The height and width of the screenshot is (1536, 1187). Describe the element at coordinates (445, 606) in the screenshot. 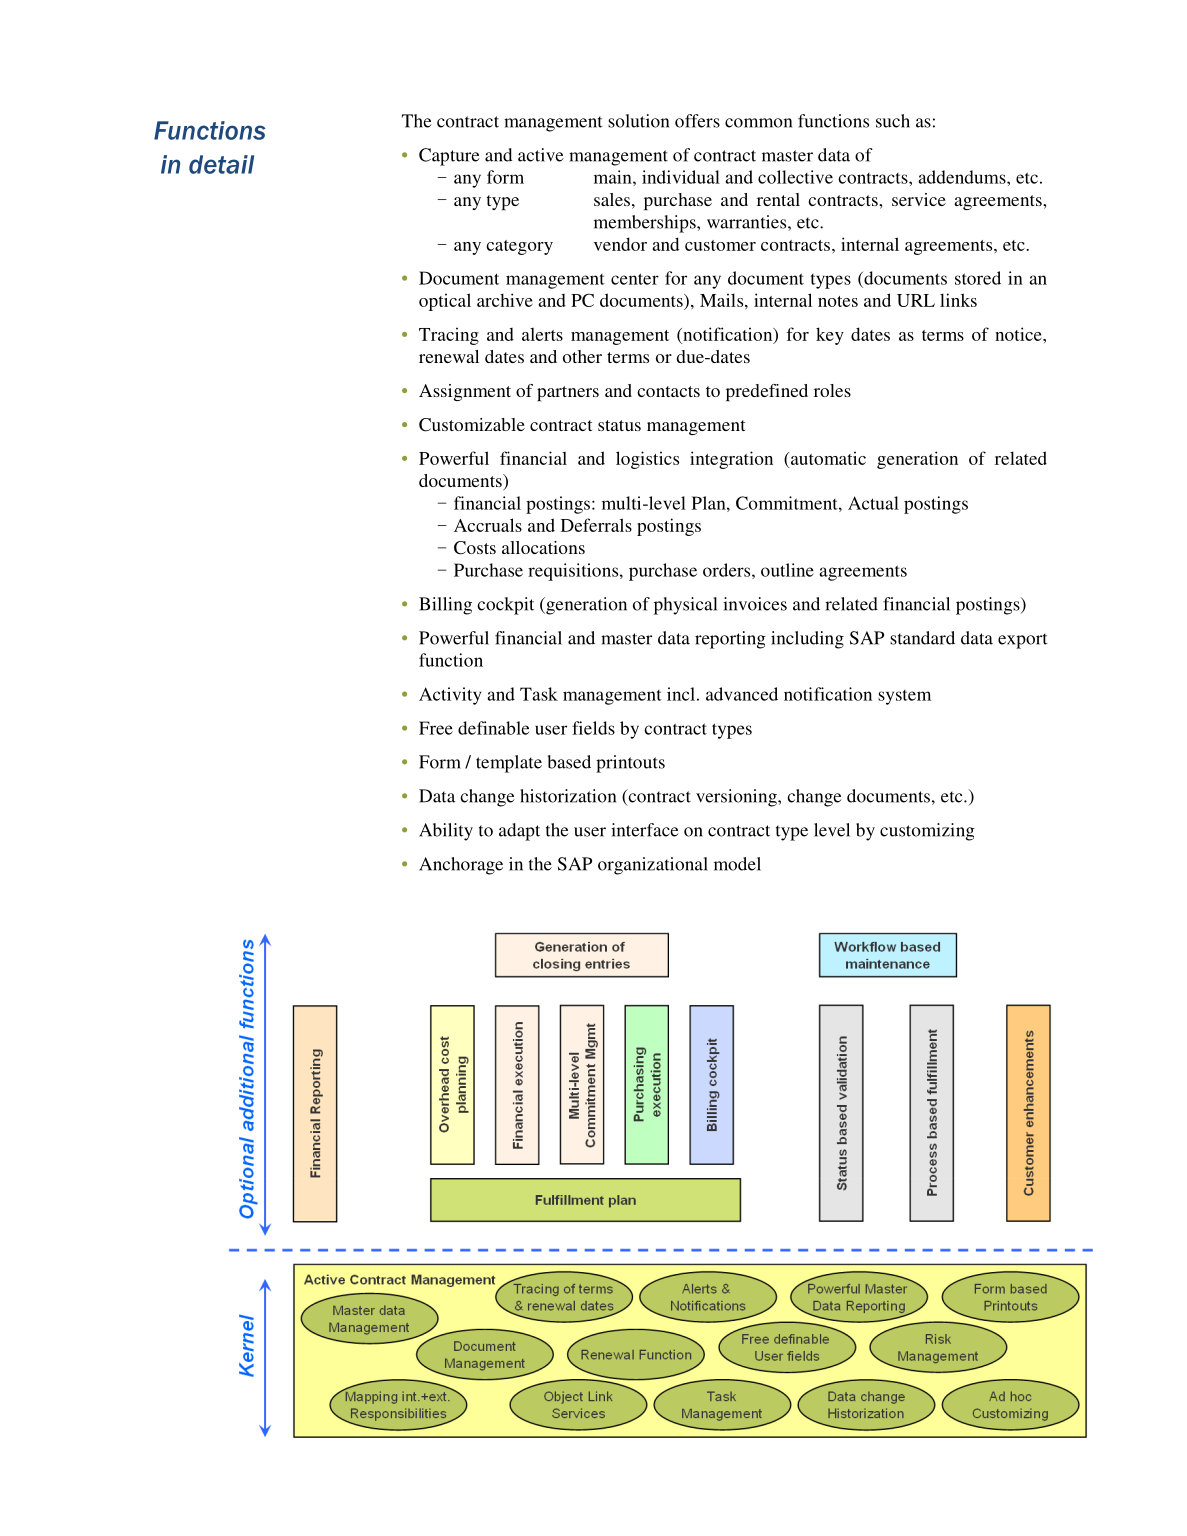

I see `Billing` at that location.
